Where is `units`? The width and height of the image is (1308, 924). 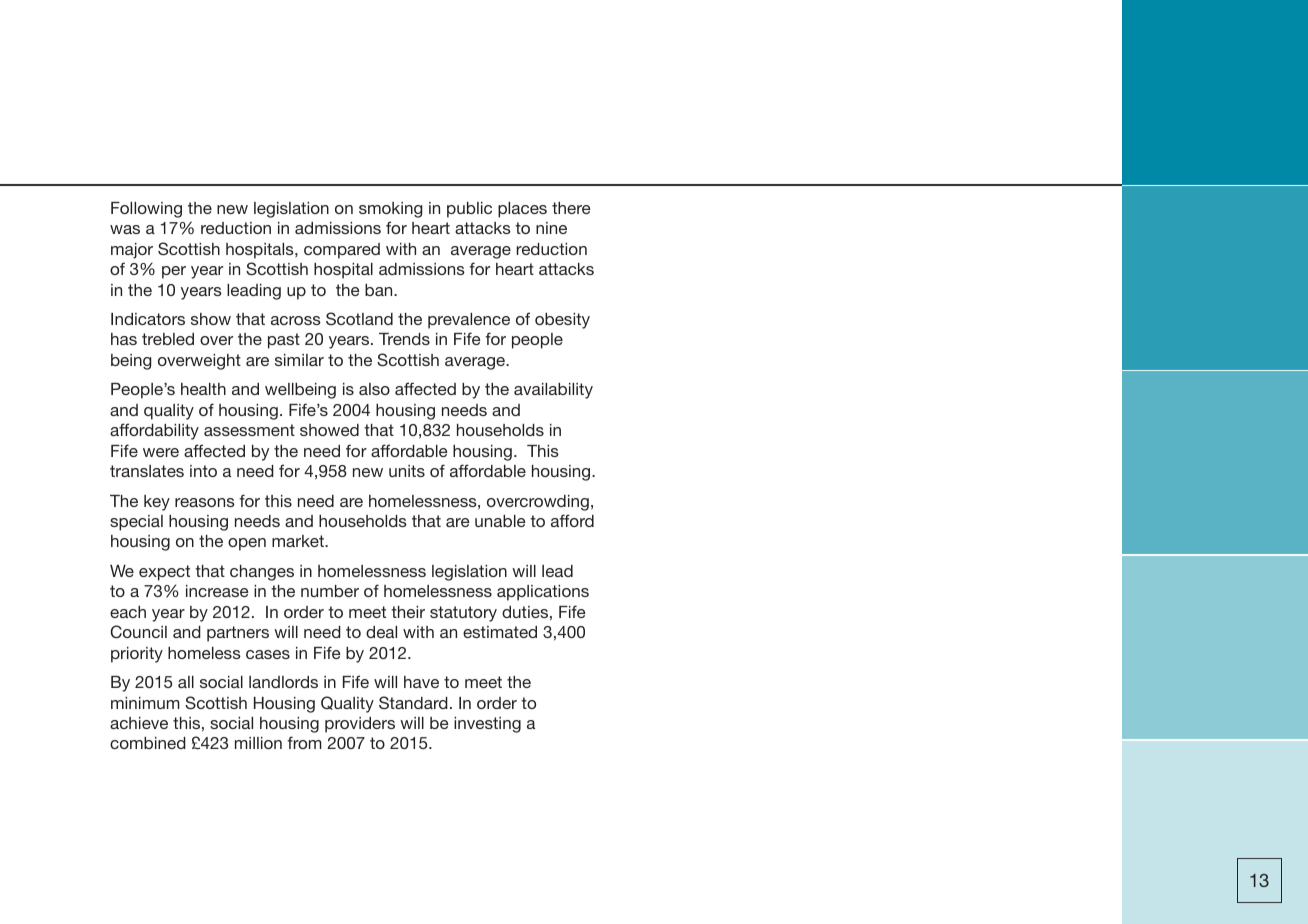
units is located at coordinates (407, 471).
